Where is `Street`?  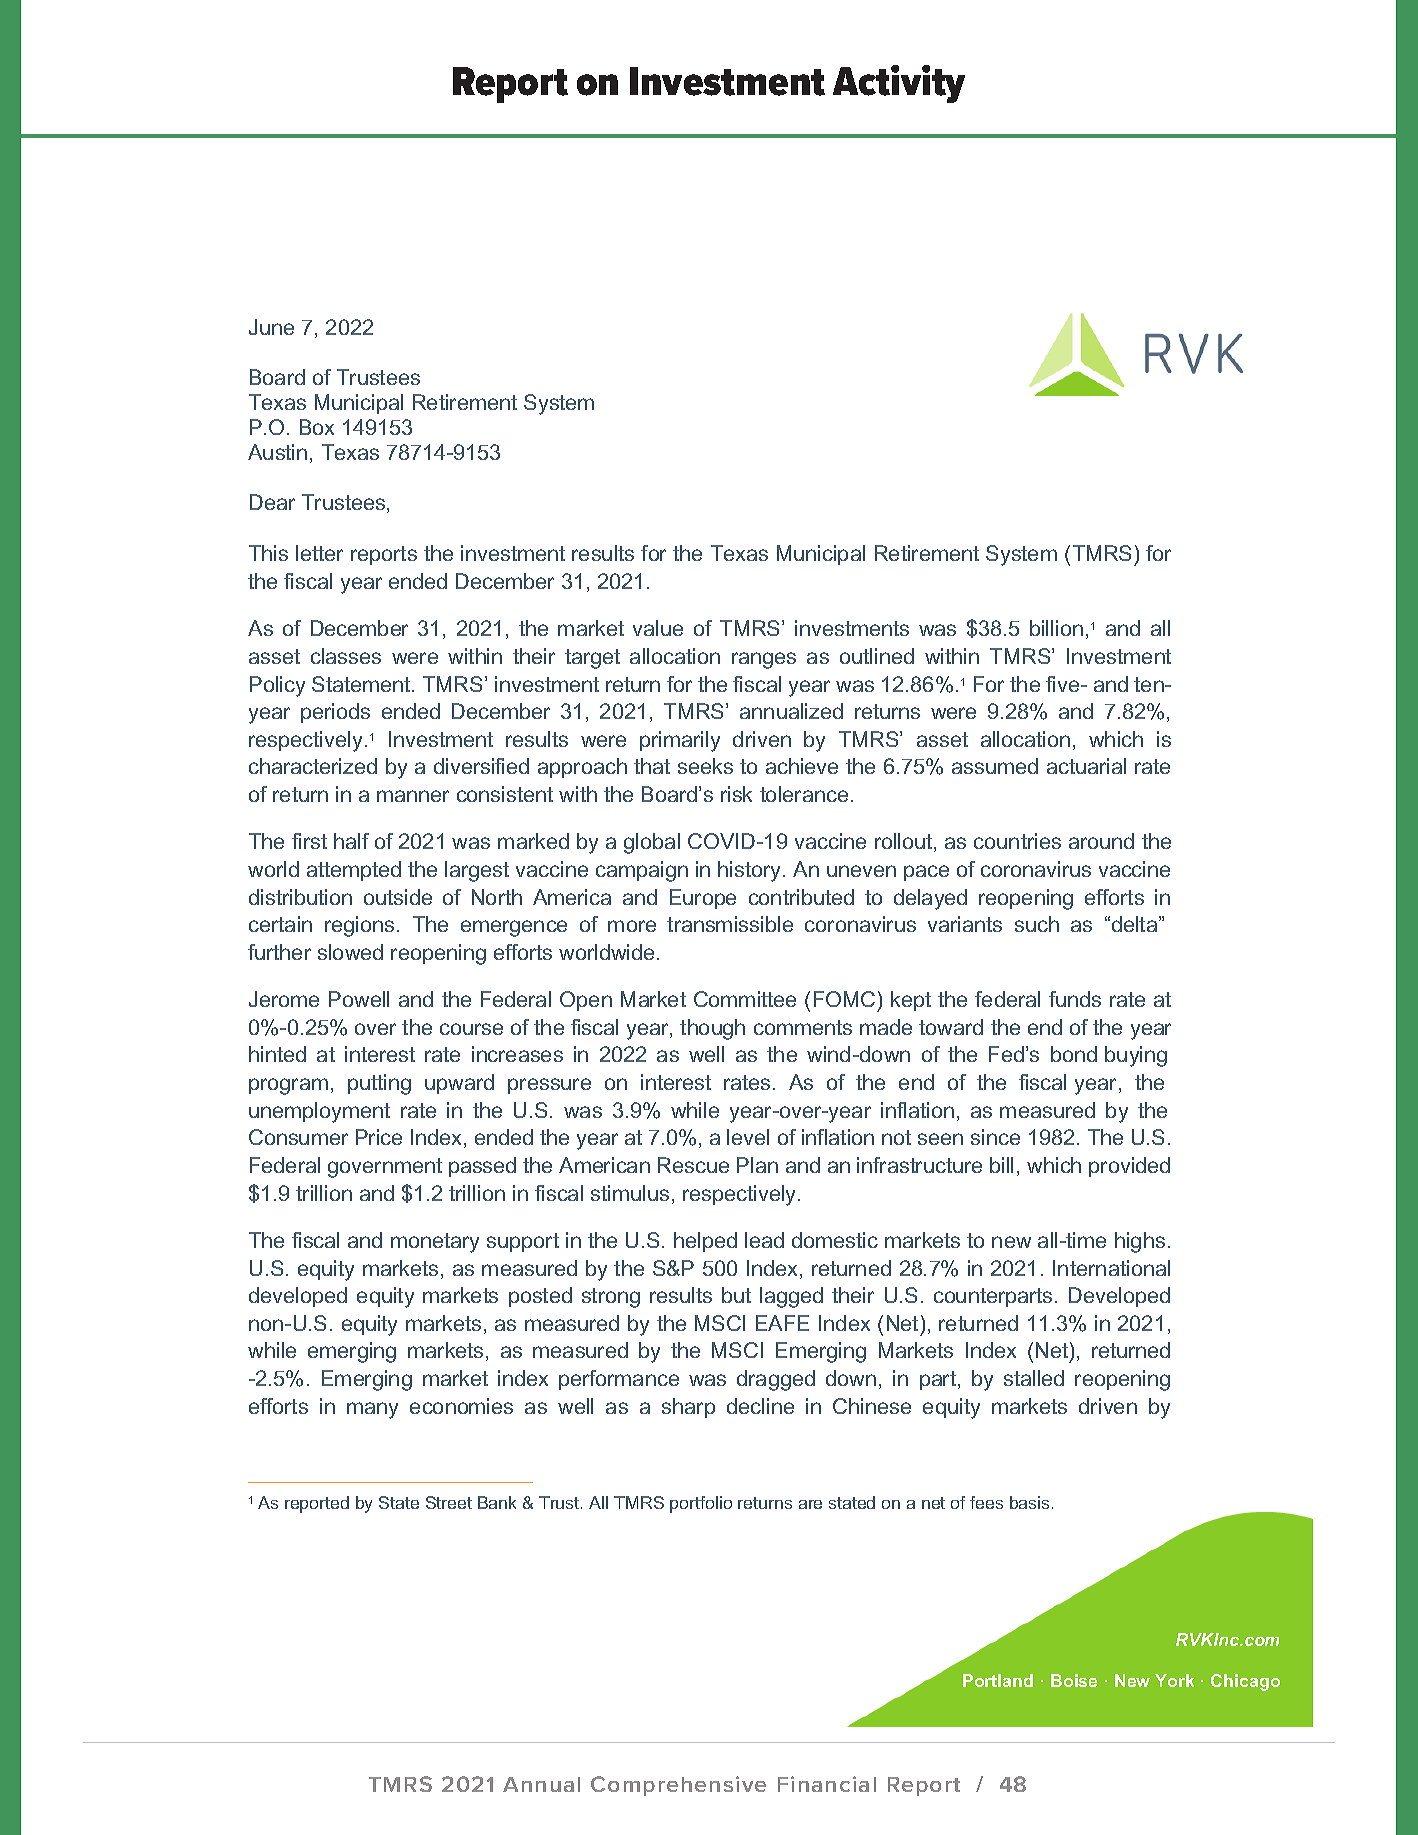 Street is located at coordinates (449, 1502).
